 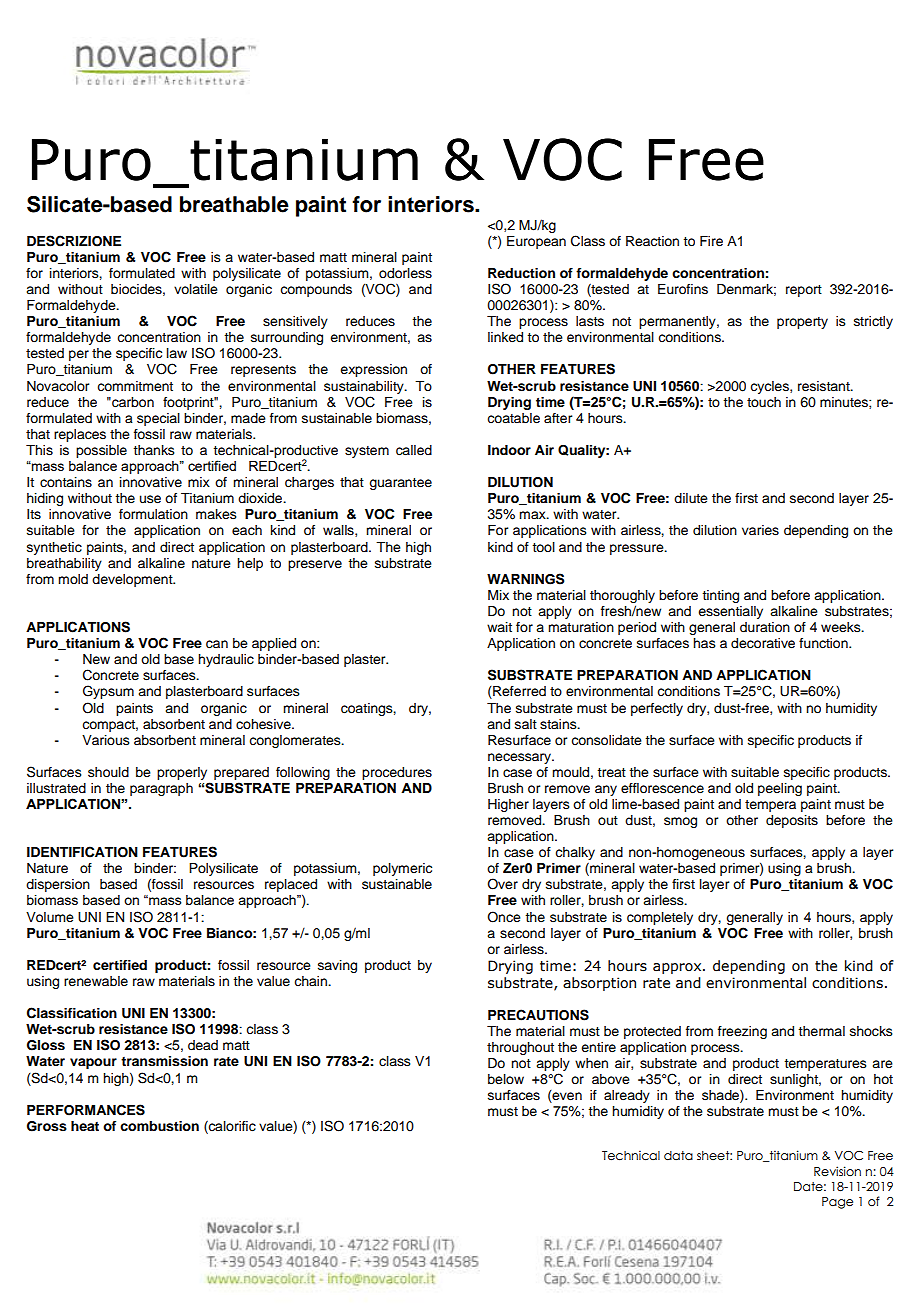 What do you see at coordinates (159, 1126) in the image?
I see `combustion` at bounding box center [159, 1126].
